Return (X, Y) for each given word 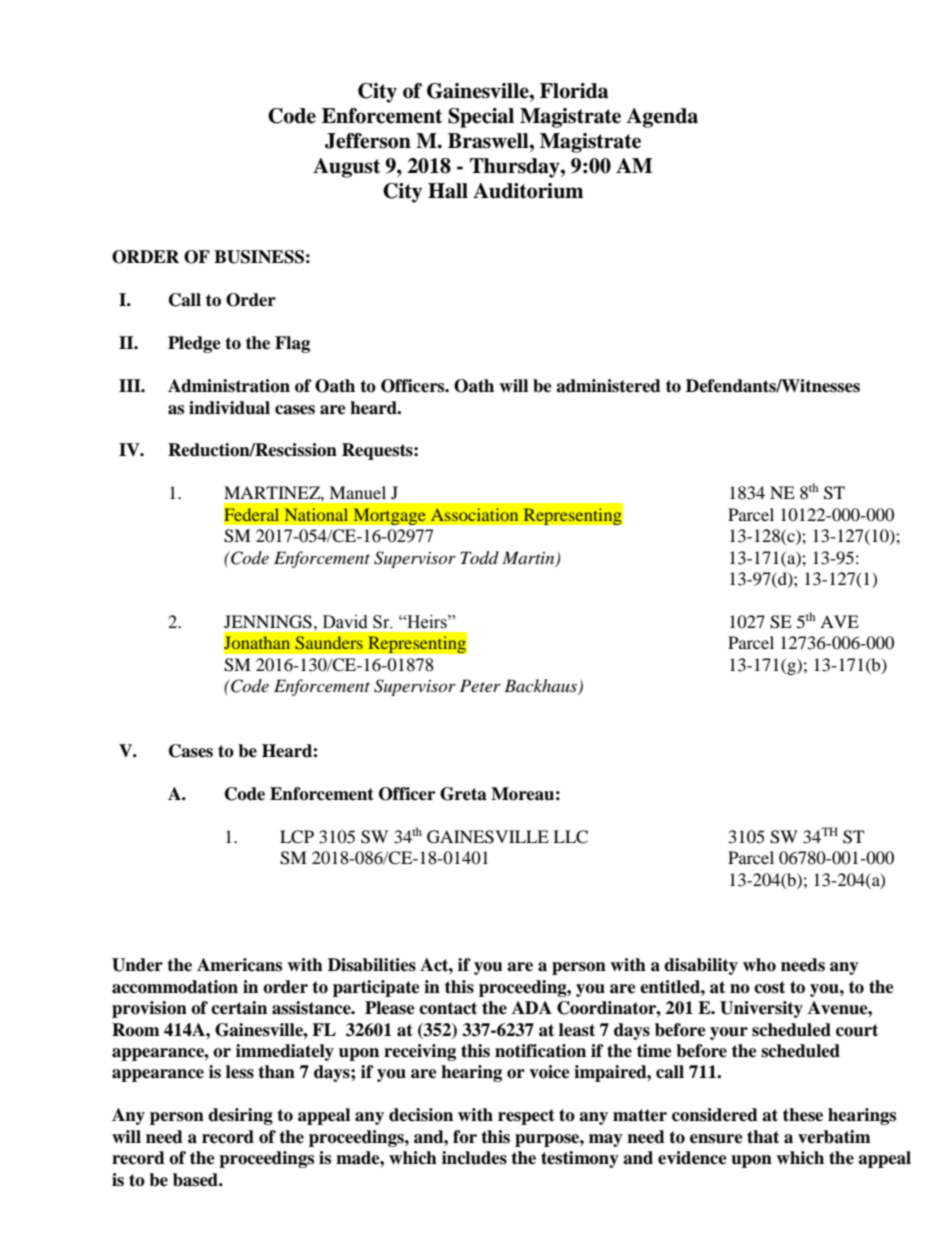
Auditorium (528, 191)
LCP (297, 837)
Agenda (662, 118)
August (346, 168)
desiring (240, 1116)
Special (481, 118)
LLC (570, 837)
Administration (229, 386)
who (759, 965)
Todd (480, 558)
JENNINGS (268, 622)
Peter (480, 685)
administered (608, 386)
